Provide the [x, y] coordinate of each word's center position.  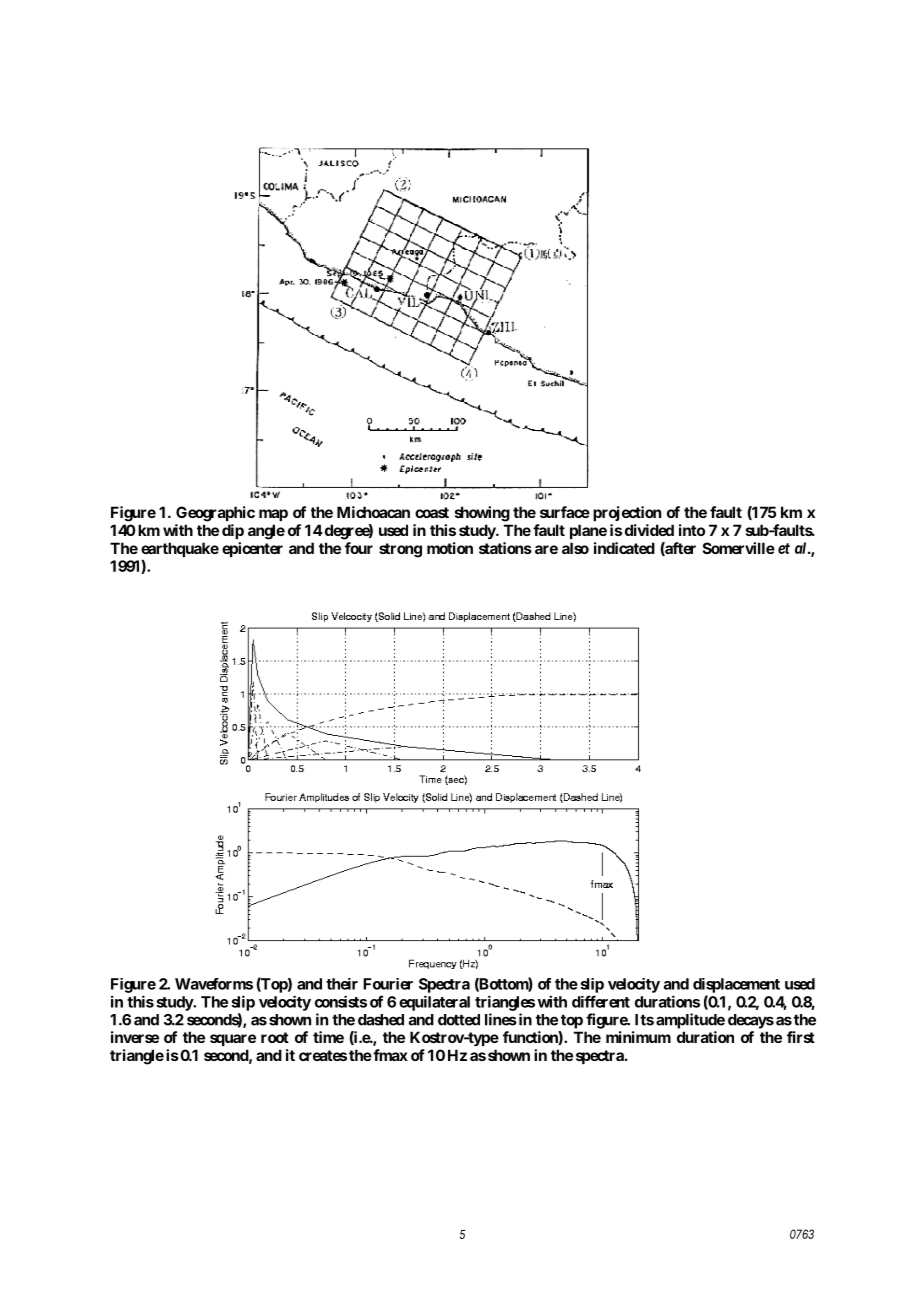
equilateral [434, 1003]
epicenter [252, 549]
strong [400, 550]
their [342, 984]
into [692, 530]
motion [450, 548]
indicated [624, 548]
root [275, 1037]
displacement [736, 985]
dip [233, 531]
